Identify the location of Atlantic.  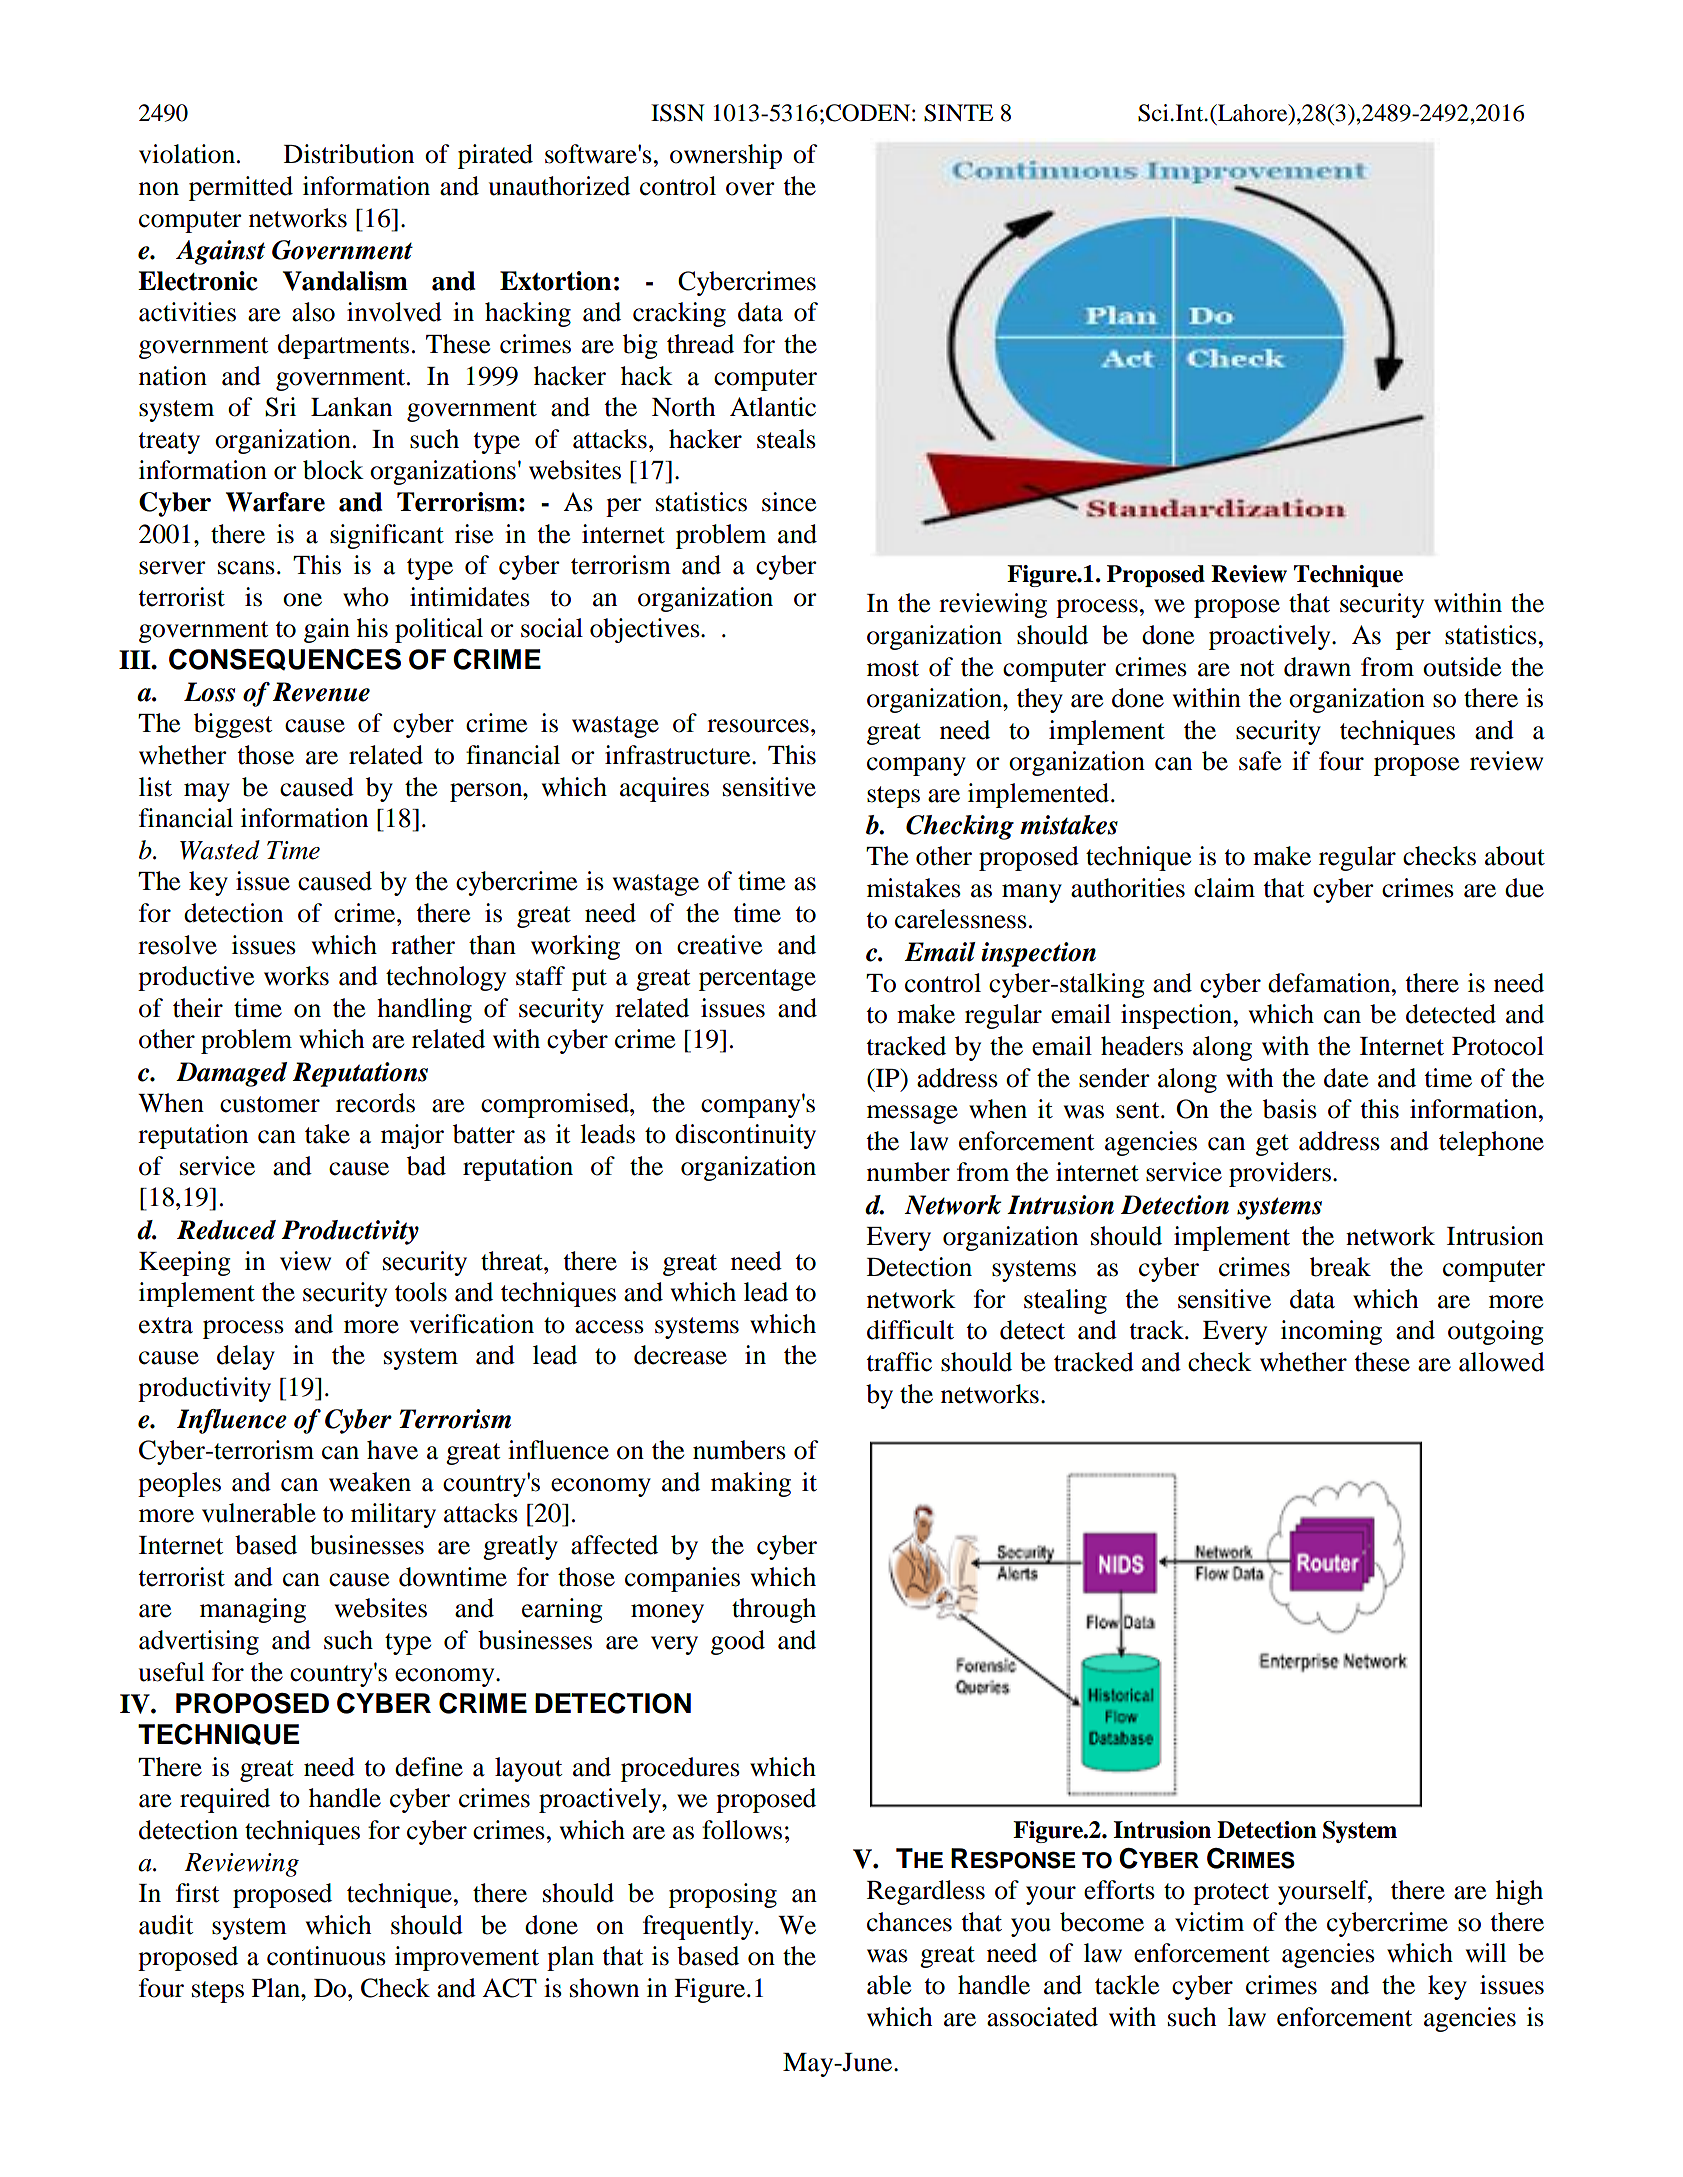
(773, 407).
